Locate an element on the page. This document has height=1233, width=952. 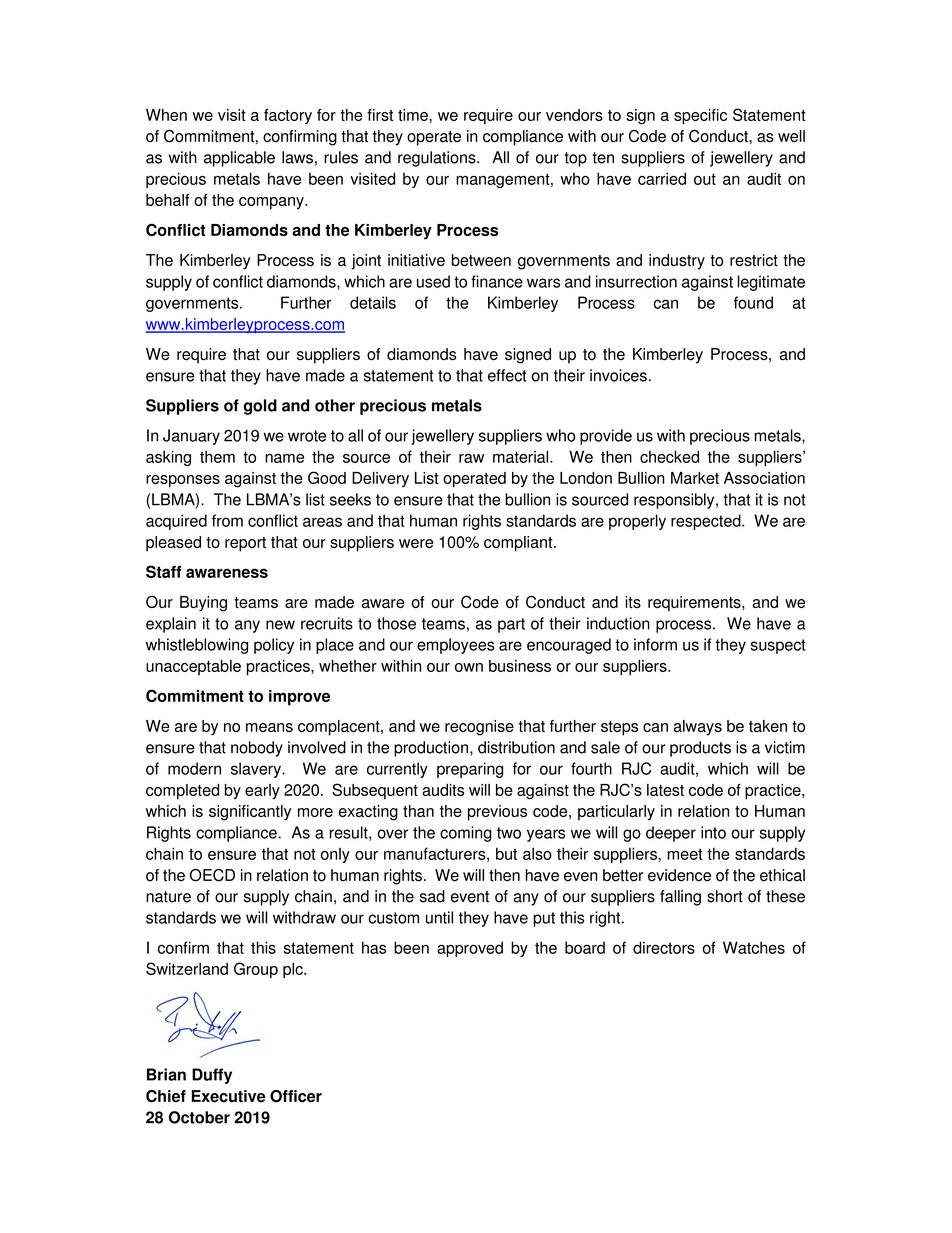
approved is located at coordinates (470, 949).
